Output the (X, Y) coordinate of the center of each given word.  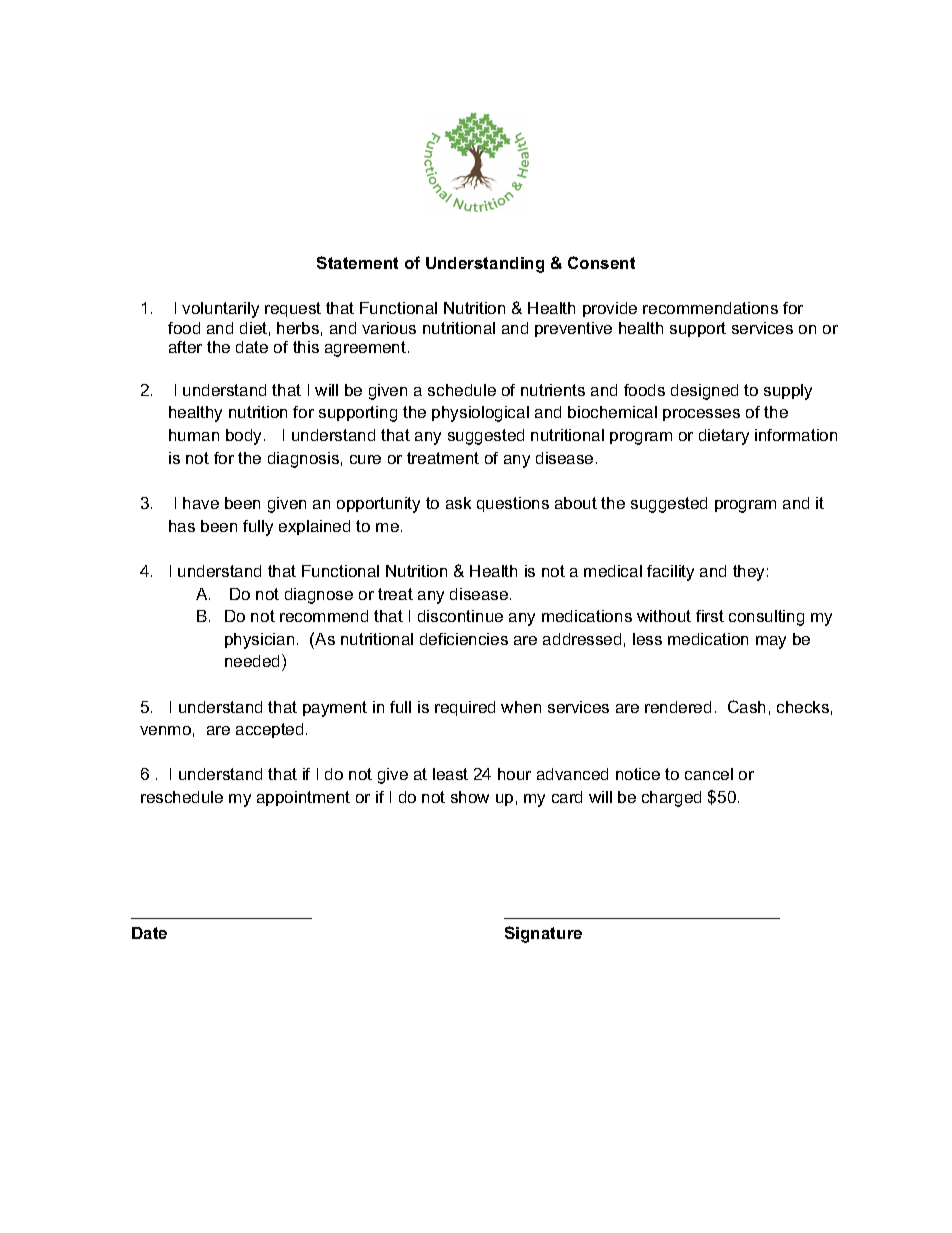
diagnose (319, 596)
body (245, 437)
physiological (480, 414)
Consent (601, 262)
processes (701, 415)
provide (610, 309)
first (710, 616)
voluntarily (220, 310)
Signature (543, 934)
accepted (269, 730)
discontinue (460, 616)
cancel (709, 774)
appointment (303, 798)
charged (671, 799)
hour (514, 774)
